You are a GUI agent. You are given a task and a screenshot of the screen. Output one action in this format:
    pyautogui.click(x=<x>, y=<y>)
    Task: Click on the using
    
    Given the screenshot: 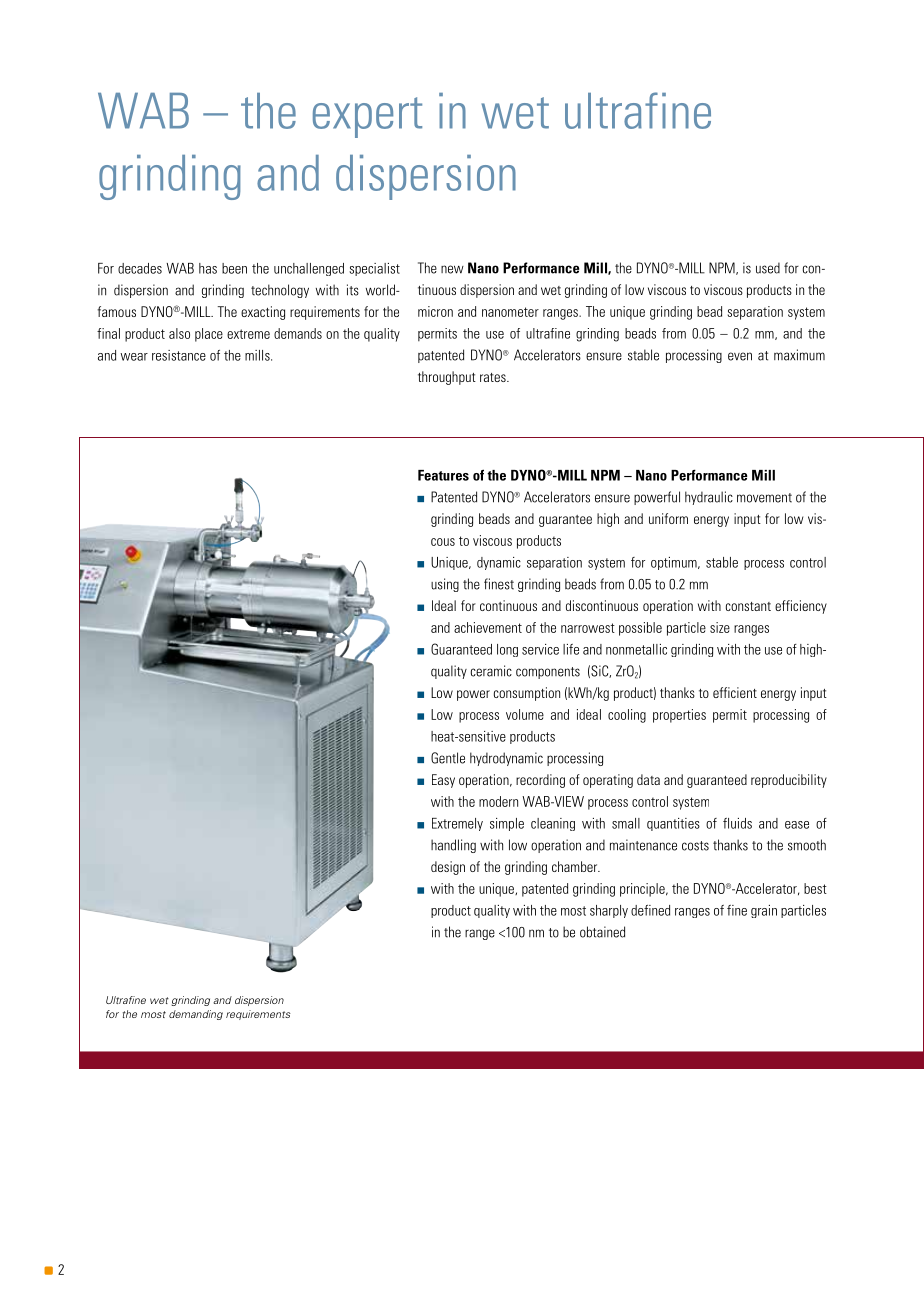 What is the action you would take?
    pyautogui.click(x=445, y=585)
